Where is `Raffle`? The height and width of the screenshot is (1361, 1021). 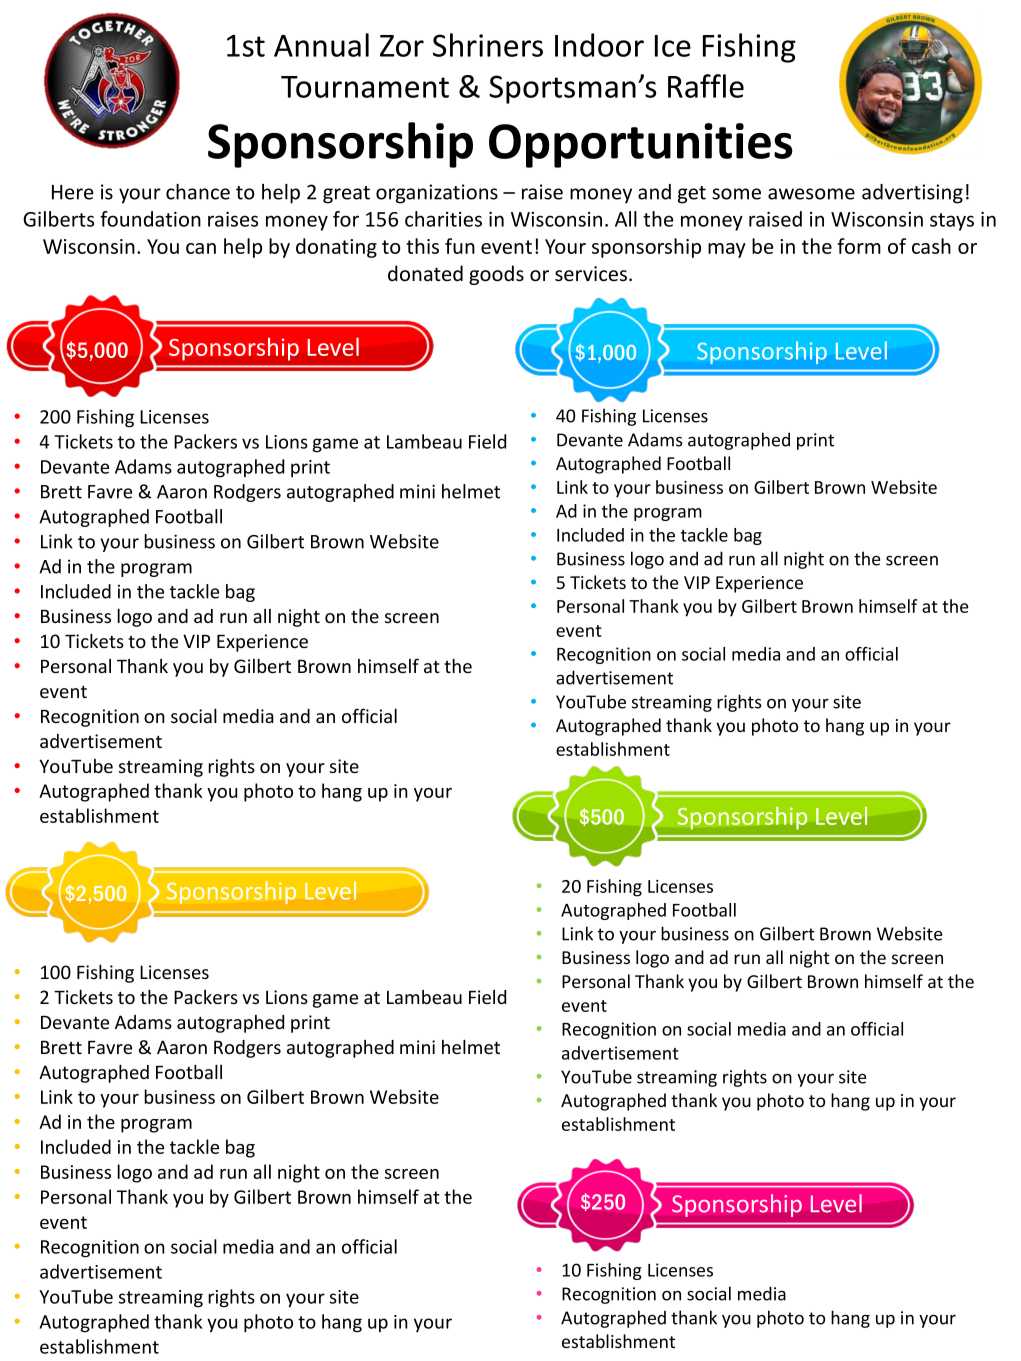 Raffle is located at coordinates (706, 86).
